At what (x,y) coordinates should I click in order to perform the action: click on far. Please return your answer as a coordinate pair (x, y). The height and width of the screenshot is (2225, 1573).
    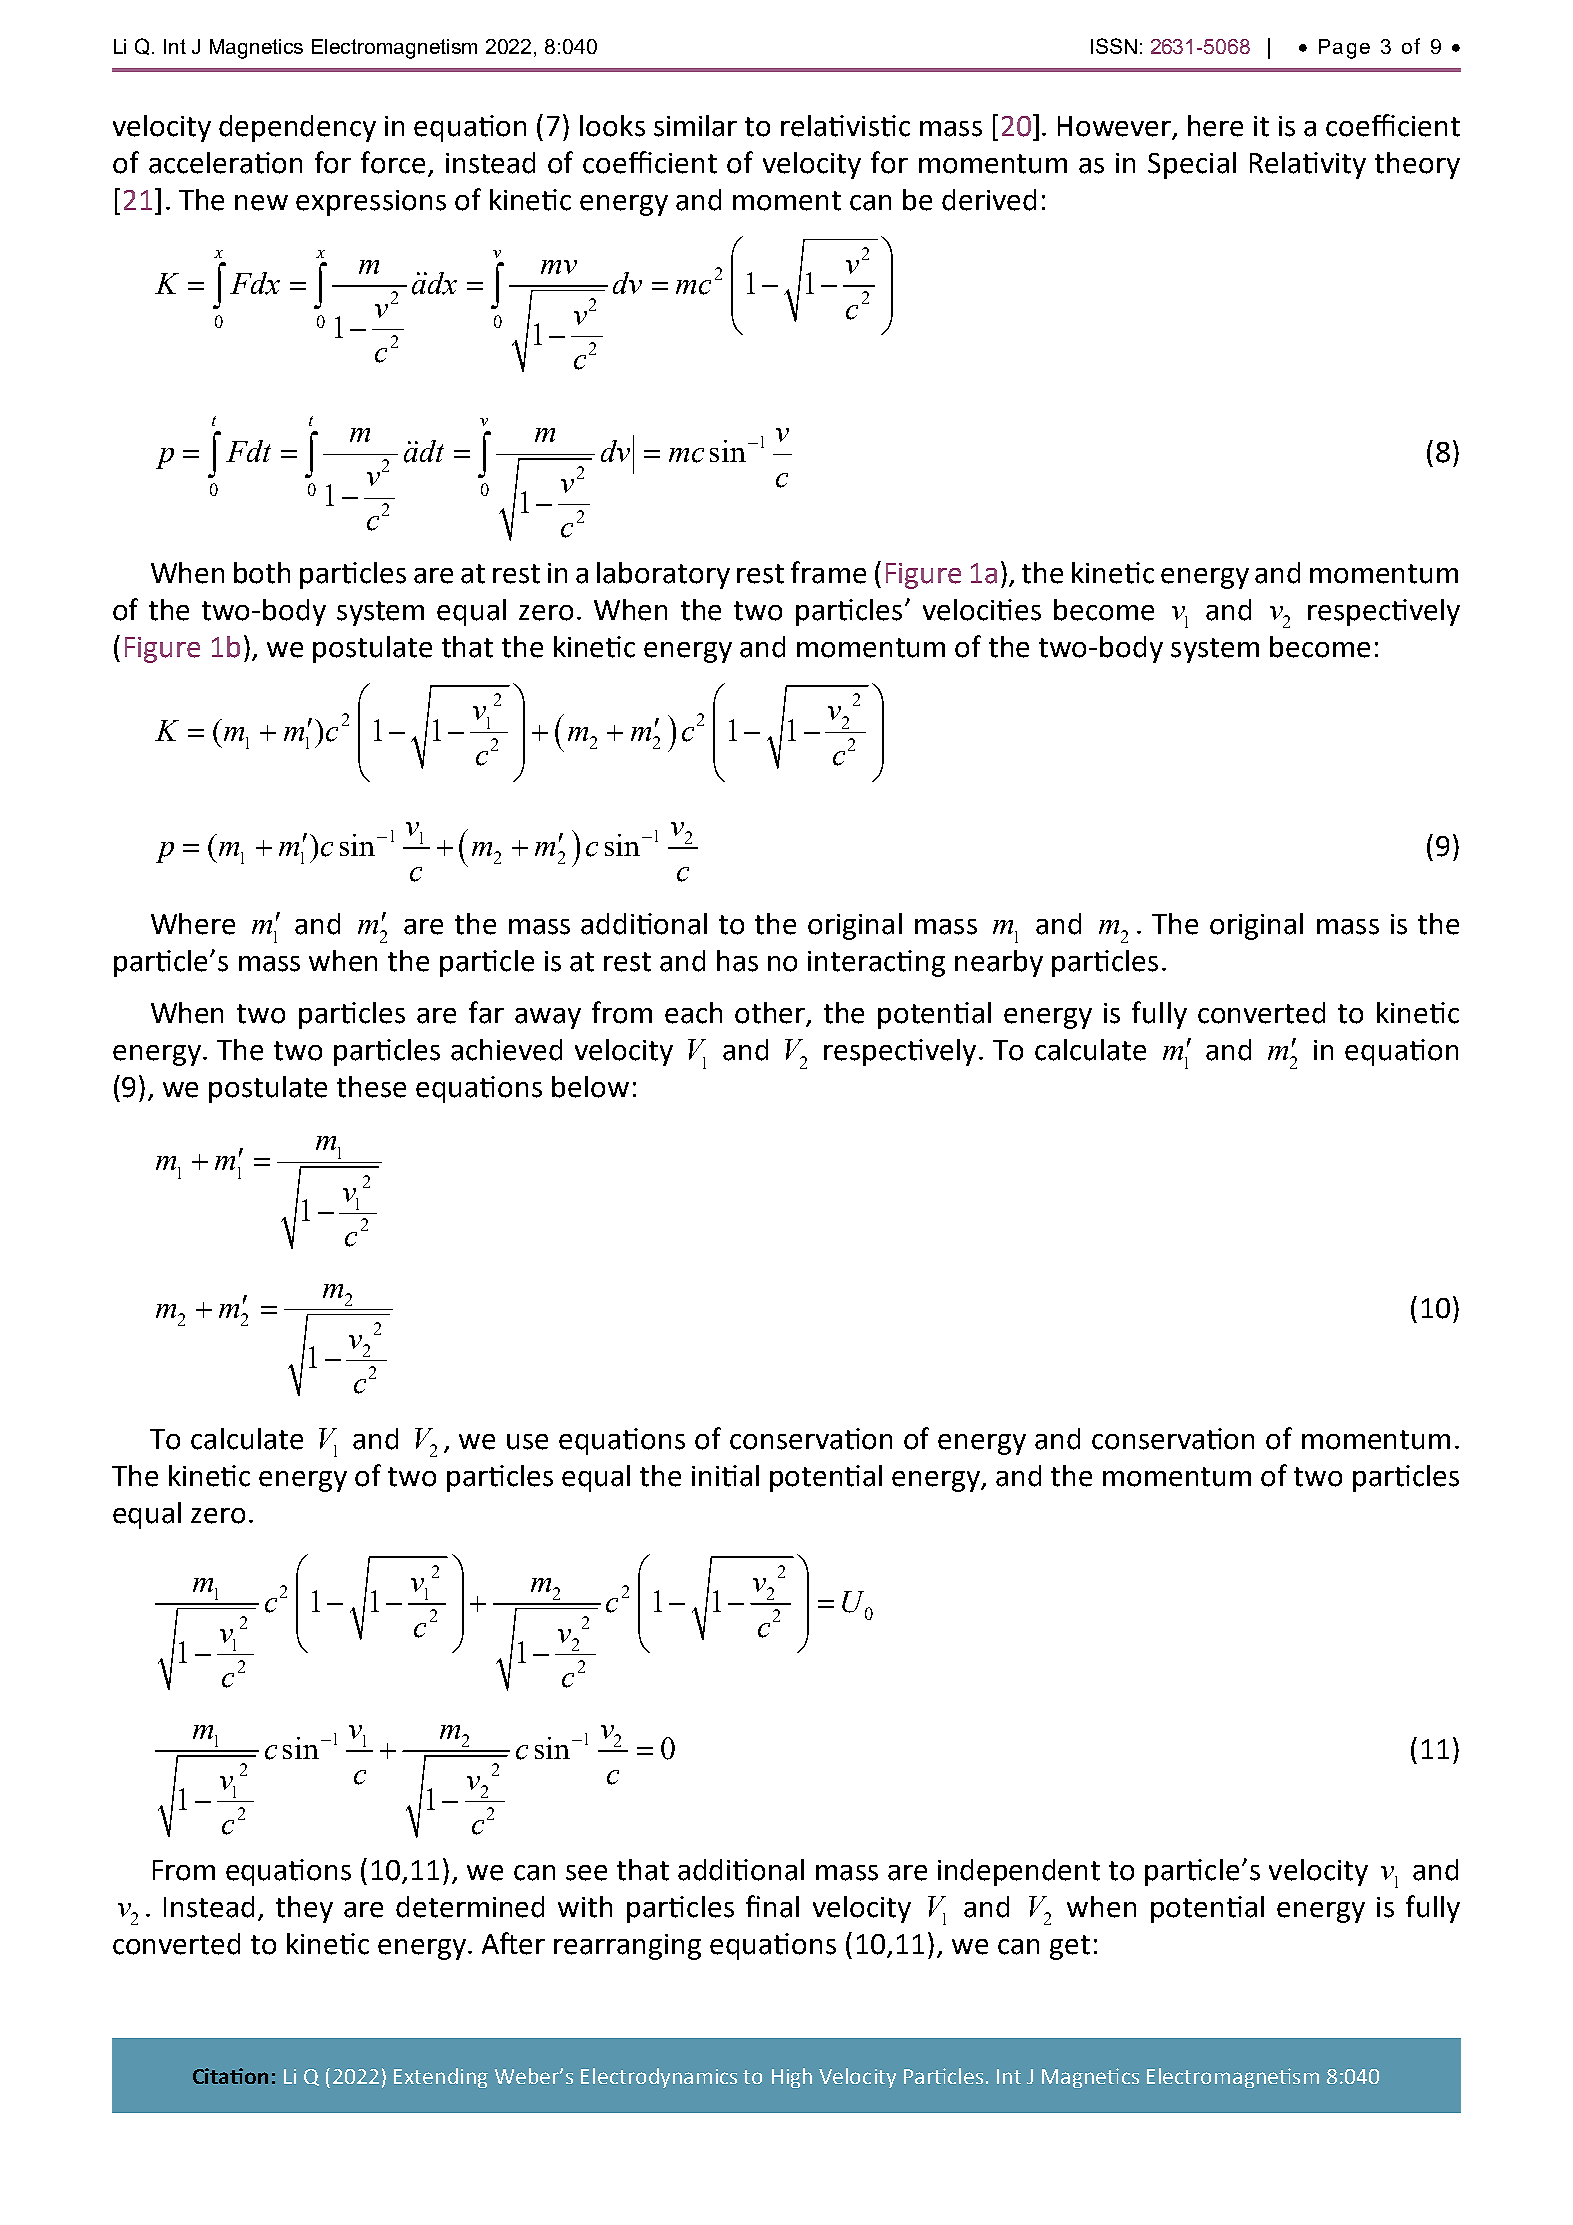
    Looking at the image, I should click on (486, 1012).
